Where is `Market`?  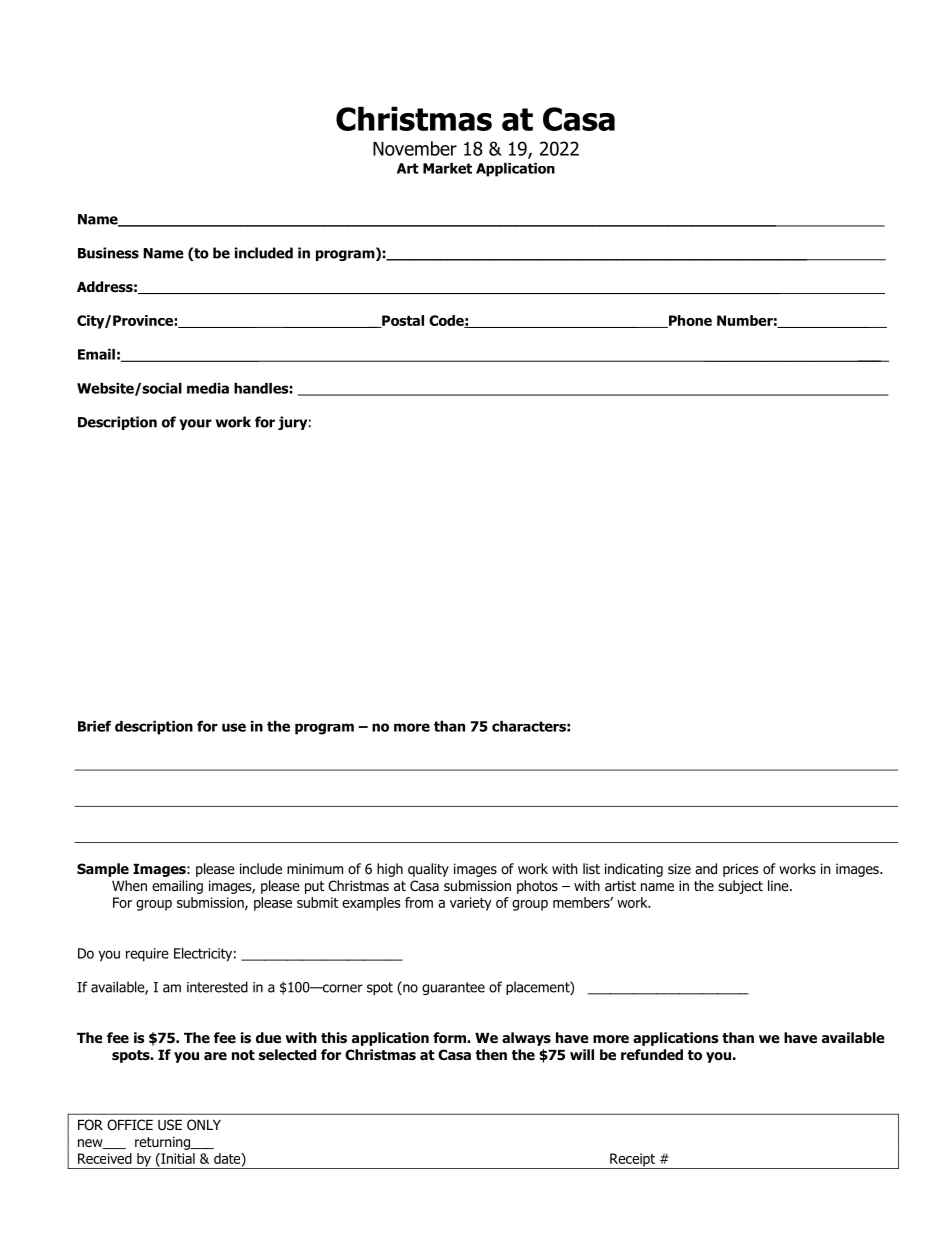
Market is located at coordinates (447, 168).
